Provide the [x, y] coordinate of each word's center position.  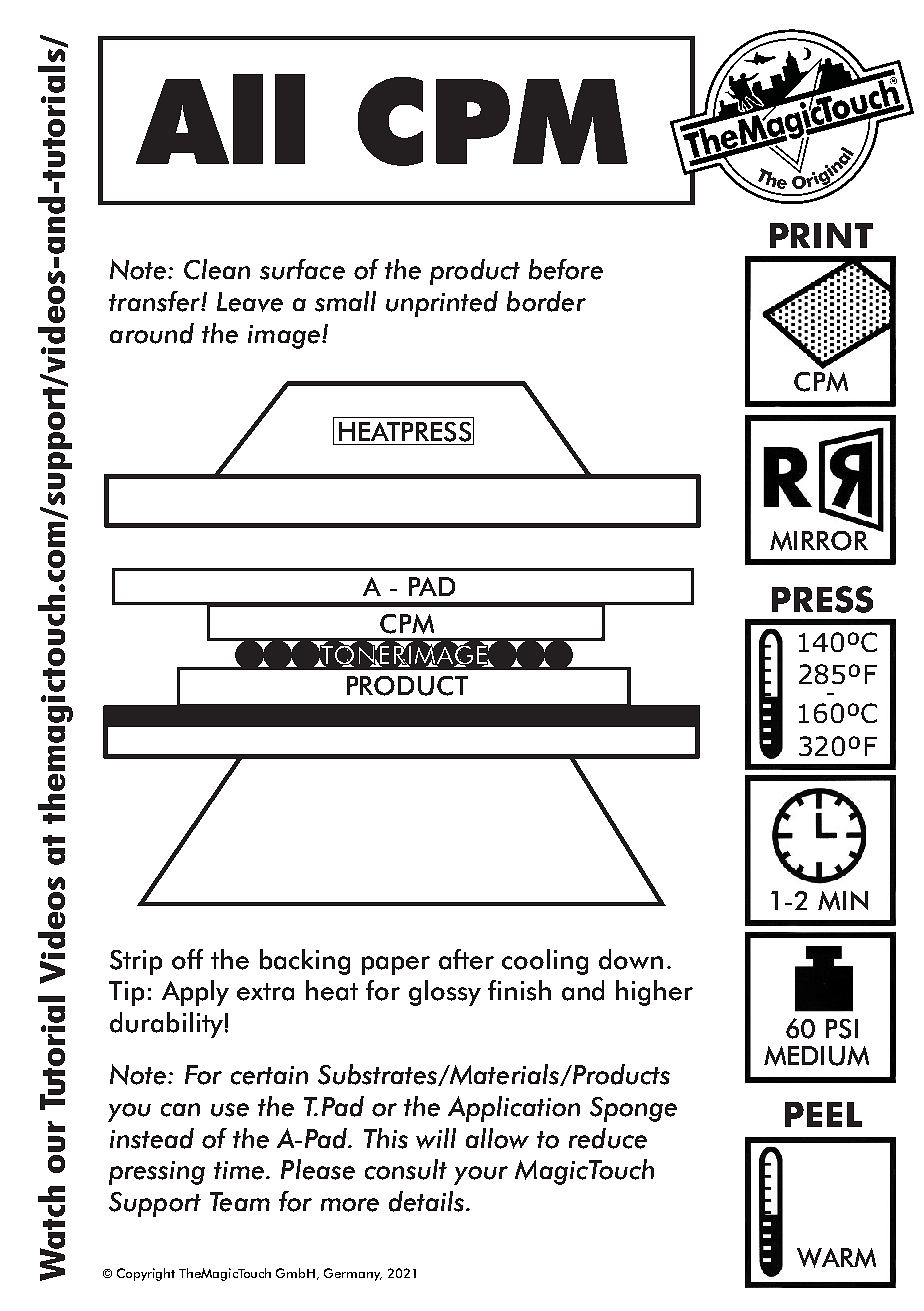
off [187, 959]
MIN [843, 901]
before [566, 269]
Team [240, 1202]
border [546, 301]
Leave [250, 302]
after [466, 959]
